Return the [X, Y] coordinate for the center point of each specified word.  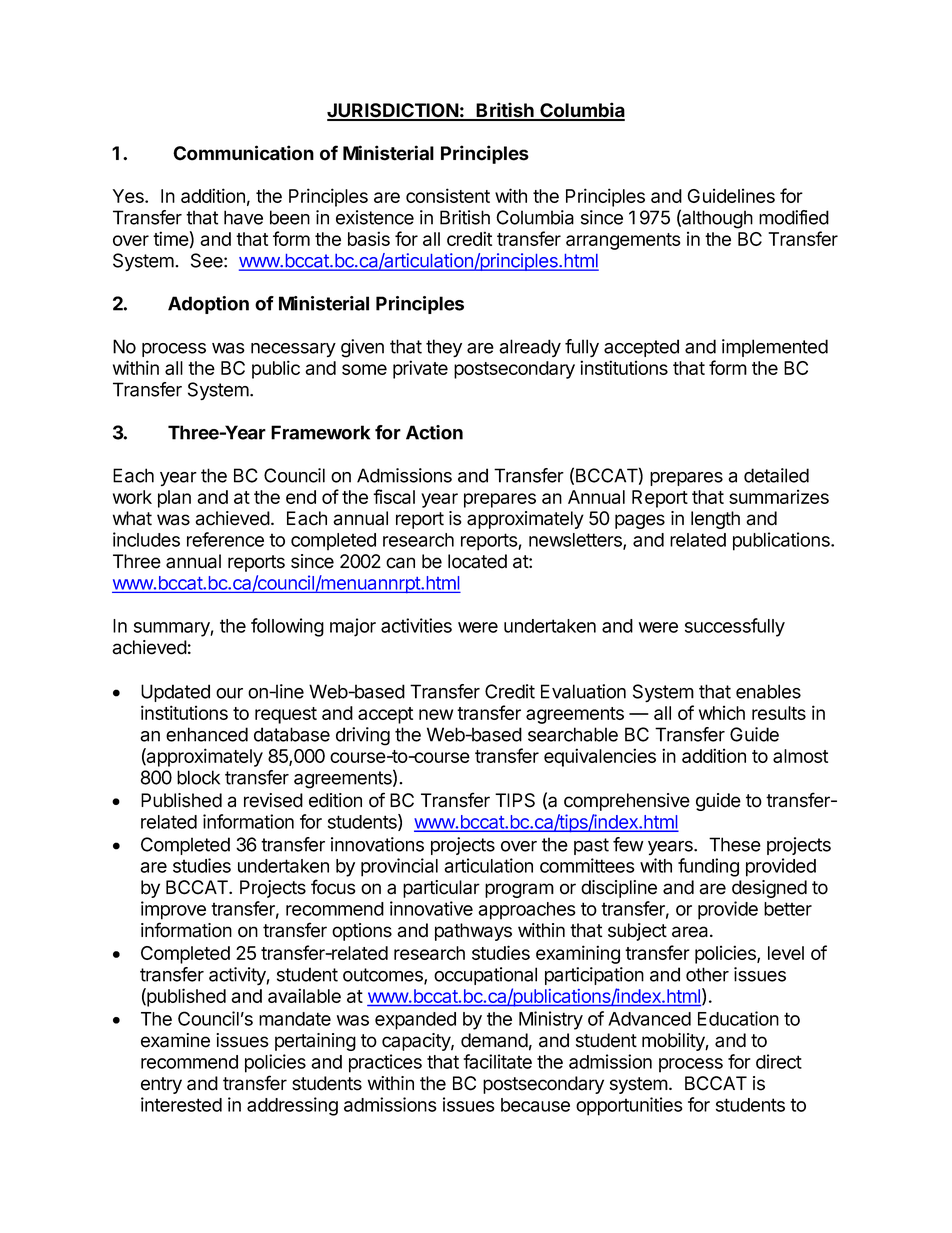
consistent [448, 195]
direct [779, 1061]
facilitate [497, 1061]
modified [794, 217]
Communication [243, 153]
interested [181, 1104]
